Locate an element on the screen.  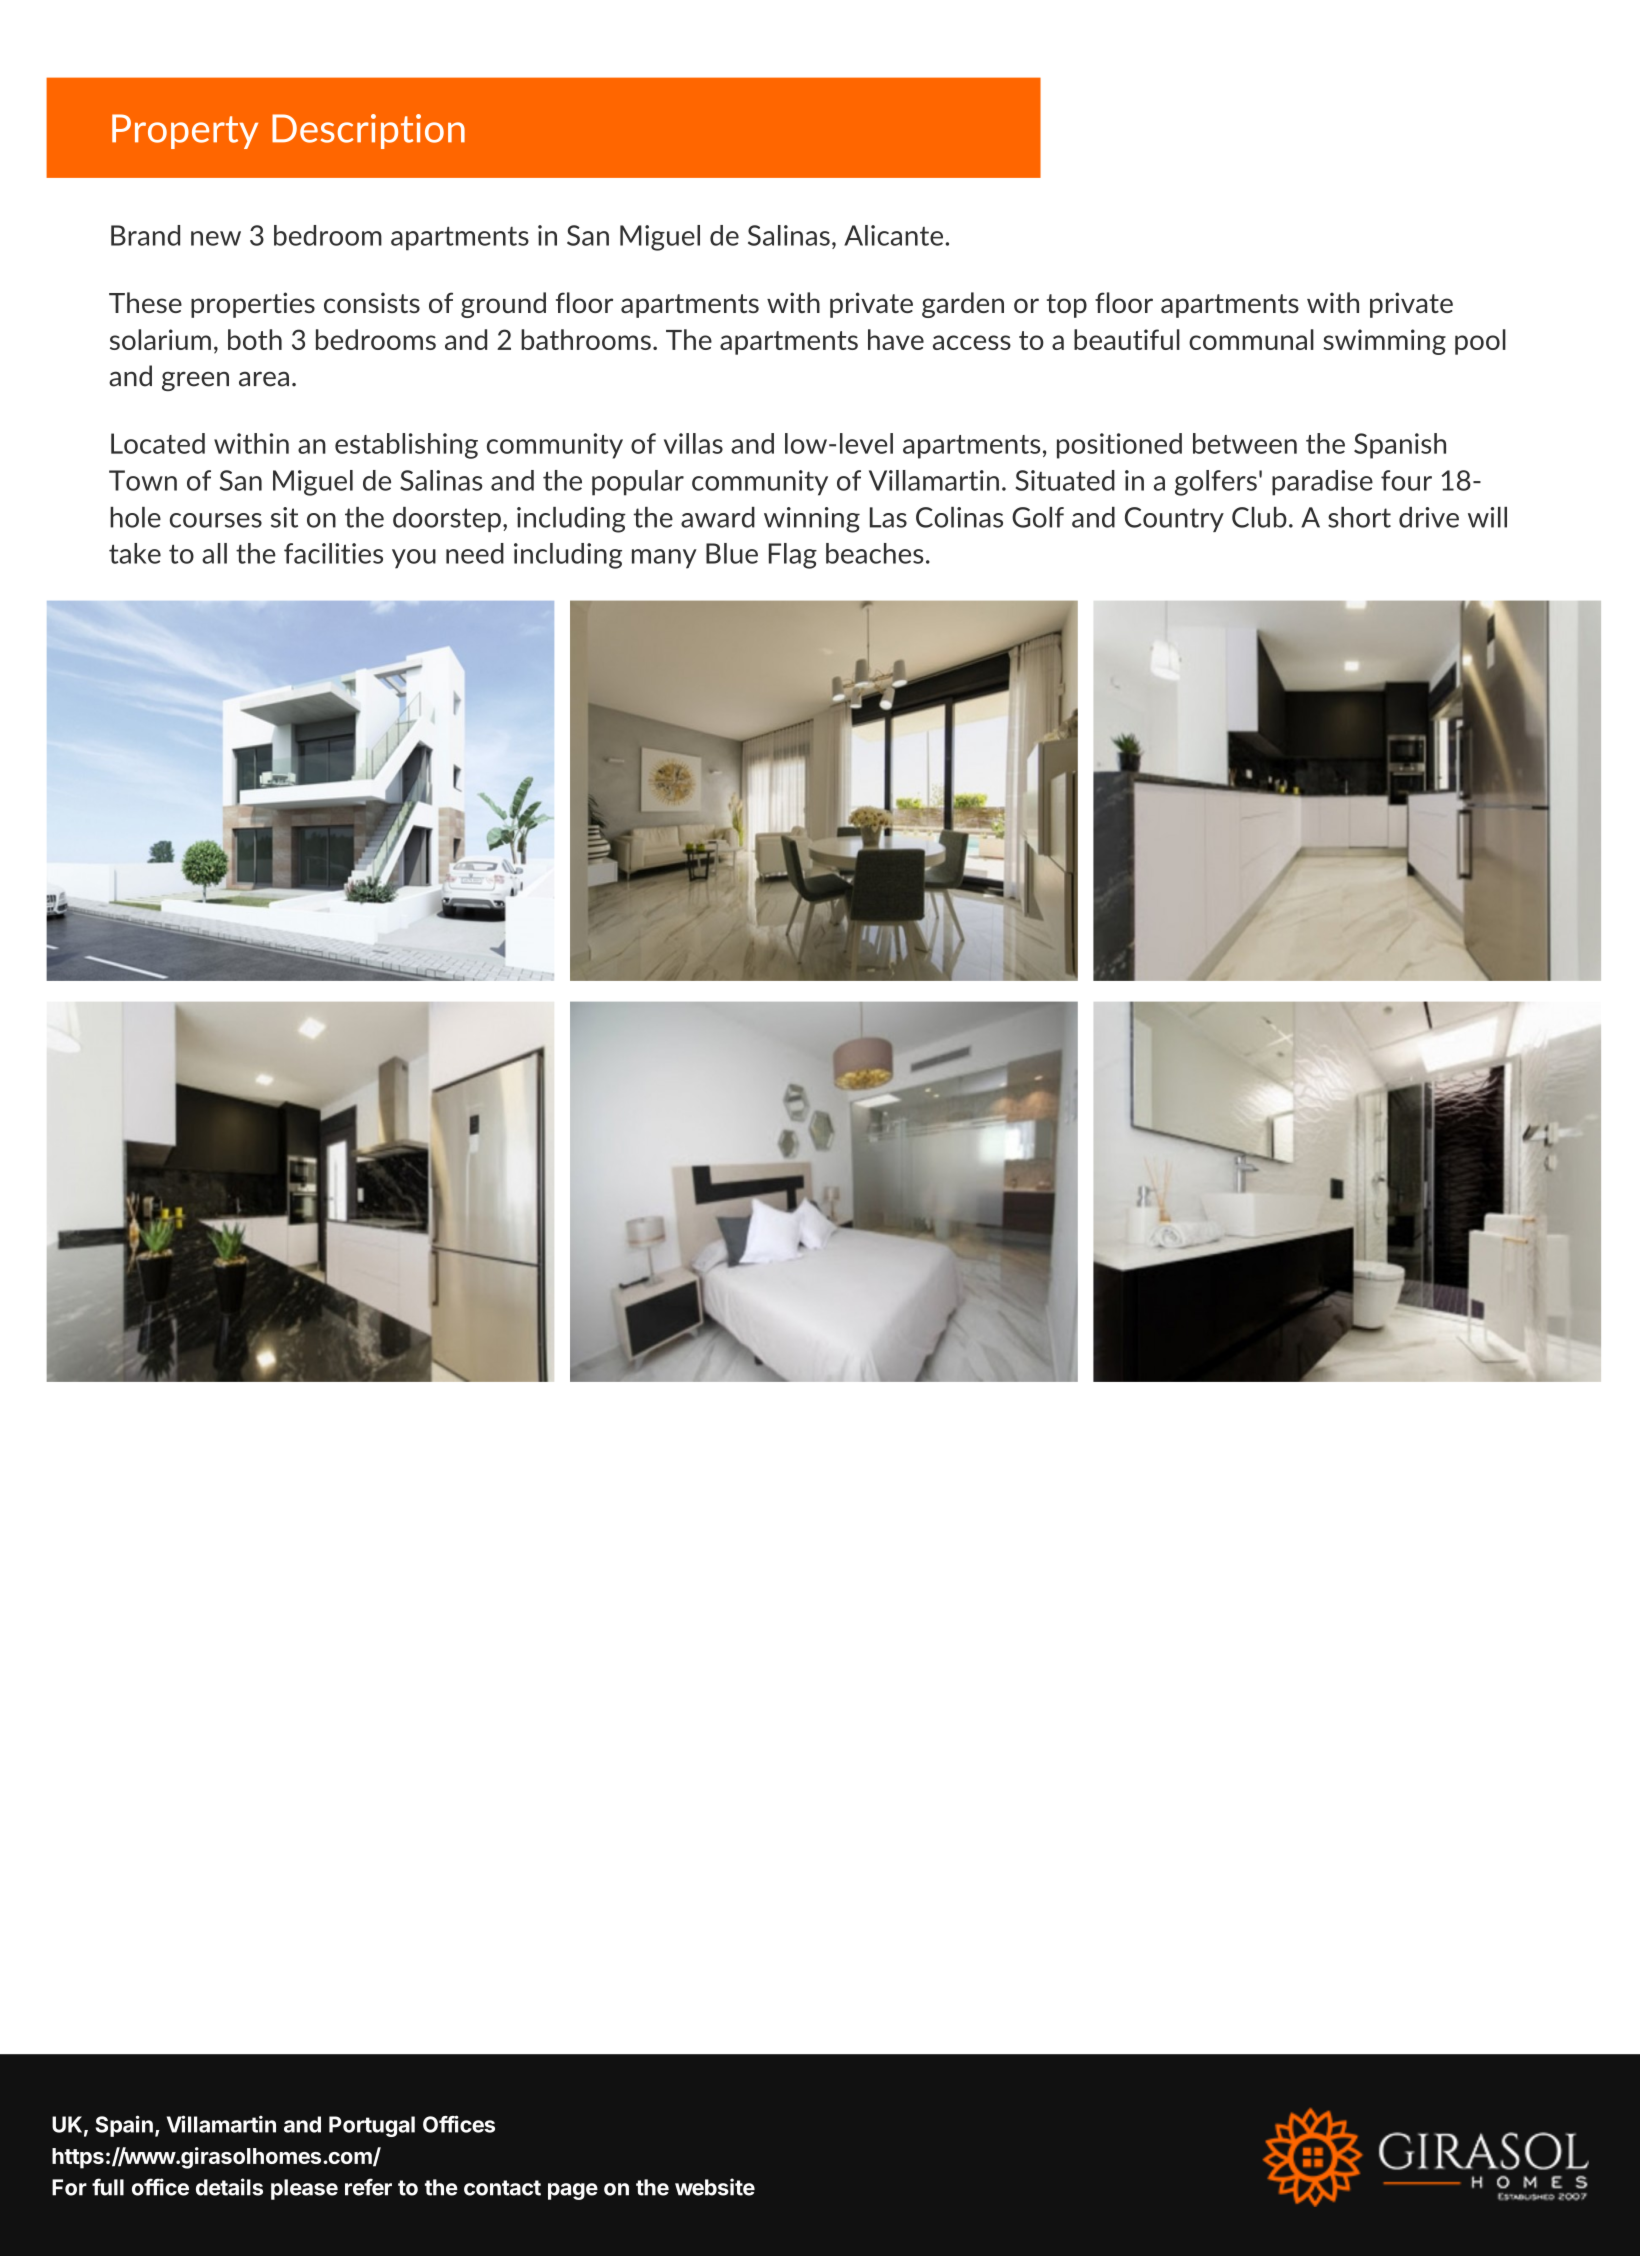
page is located at coordinates (573, 2191).
